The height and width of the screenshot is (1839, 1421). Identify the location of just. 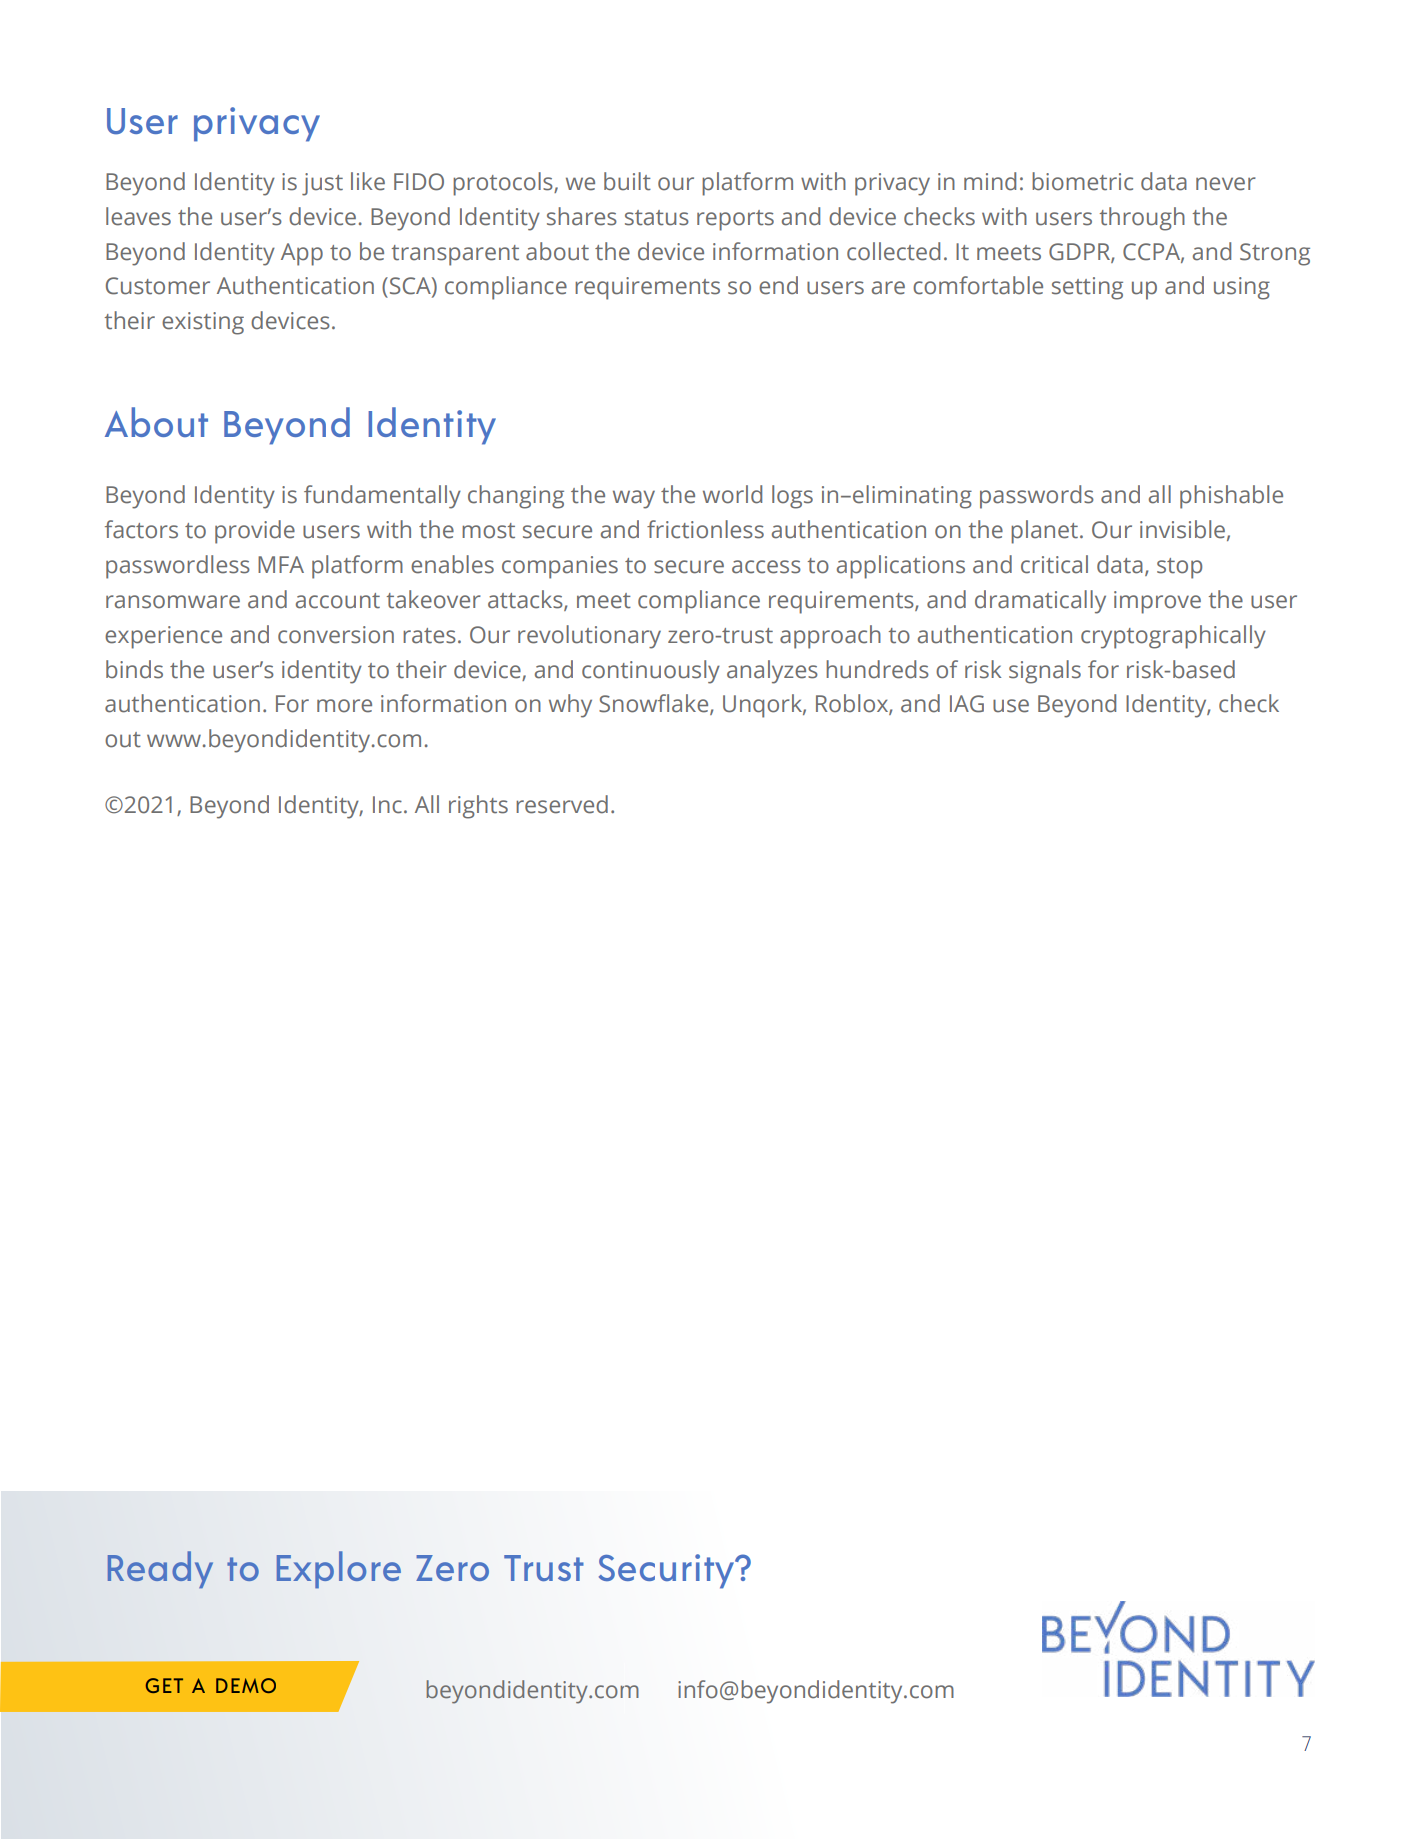
(322, 184).
